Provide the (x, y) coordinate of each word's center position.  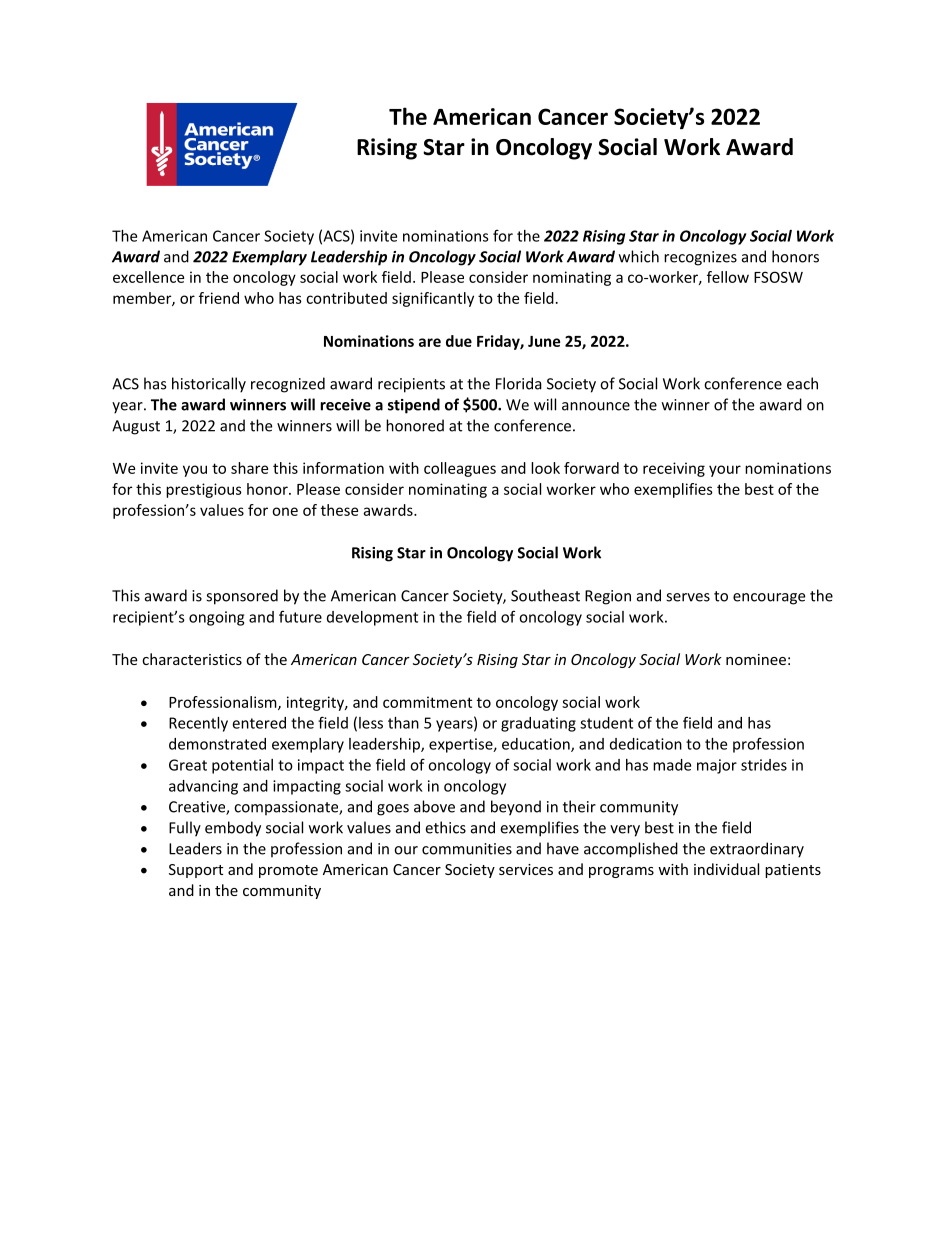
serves (688, 597)
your (725, 471)
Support (196, 871)
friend (219, 298)
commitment (427, 702)
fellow (728, 277)
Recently (198, 724)
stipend (414, 406)
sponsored (242, 597)
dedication (646, 744)
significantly (433, 299)
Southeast (545, 595)
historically (209, 385)
